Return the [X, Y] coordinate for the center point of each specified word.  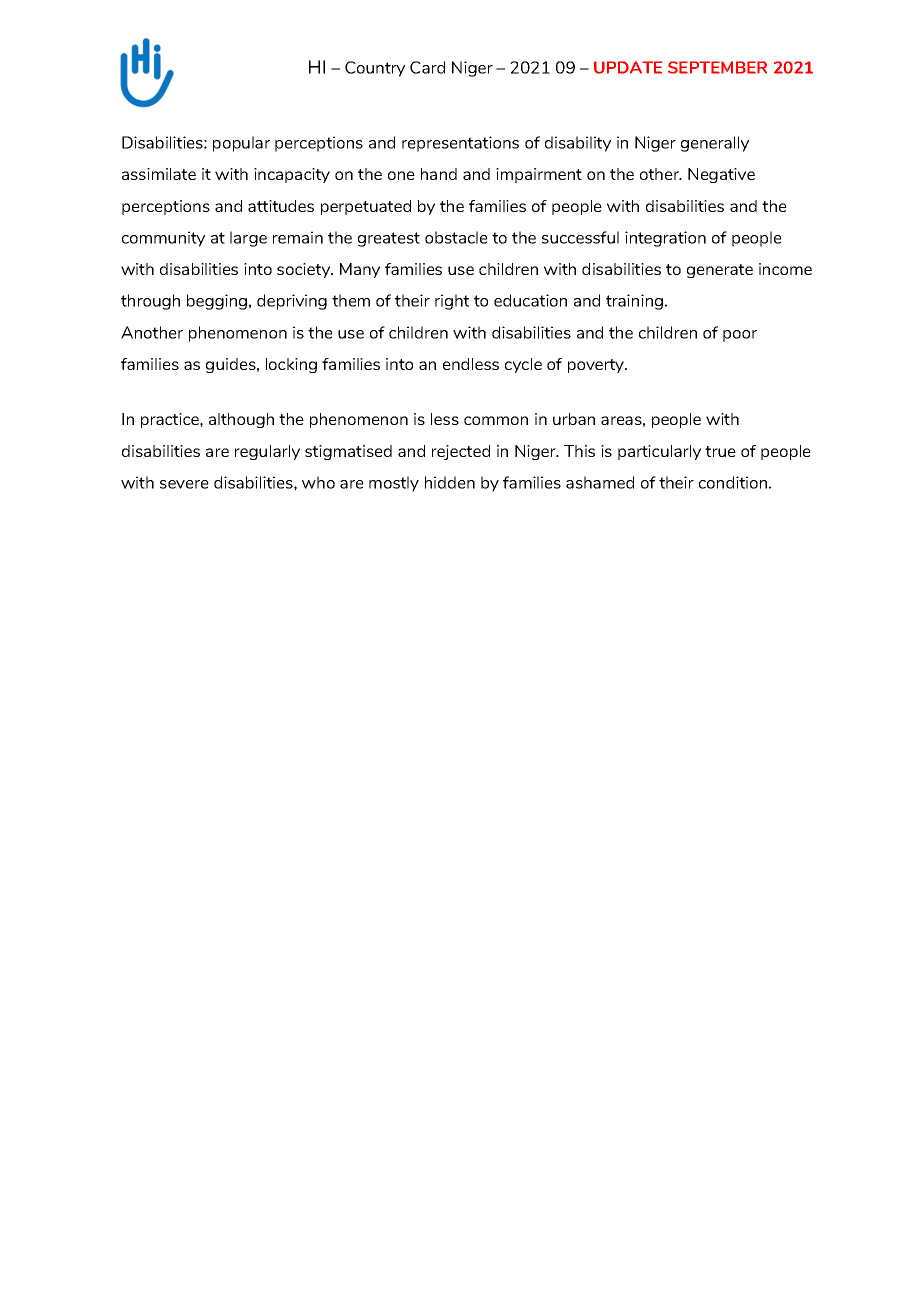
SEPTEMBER [717, 67]
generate [720, 271]
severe [184, 484]
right [452, 302]
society [305, 270]
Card [427, 67]
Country [375, 69]
